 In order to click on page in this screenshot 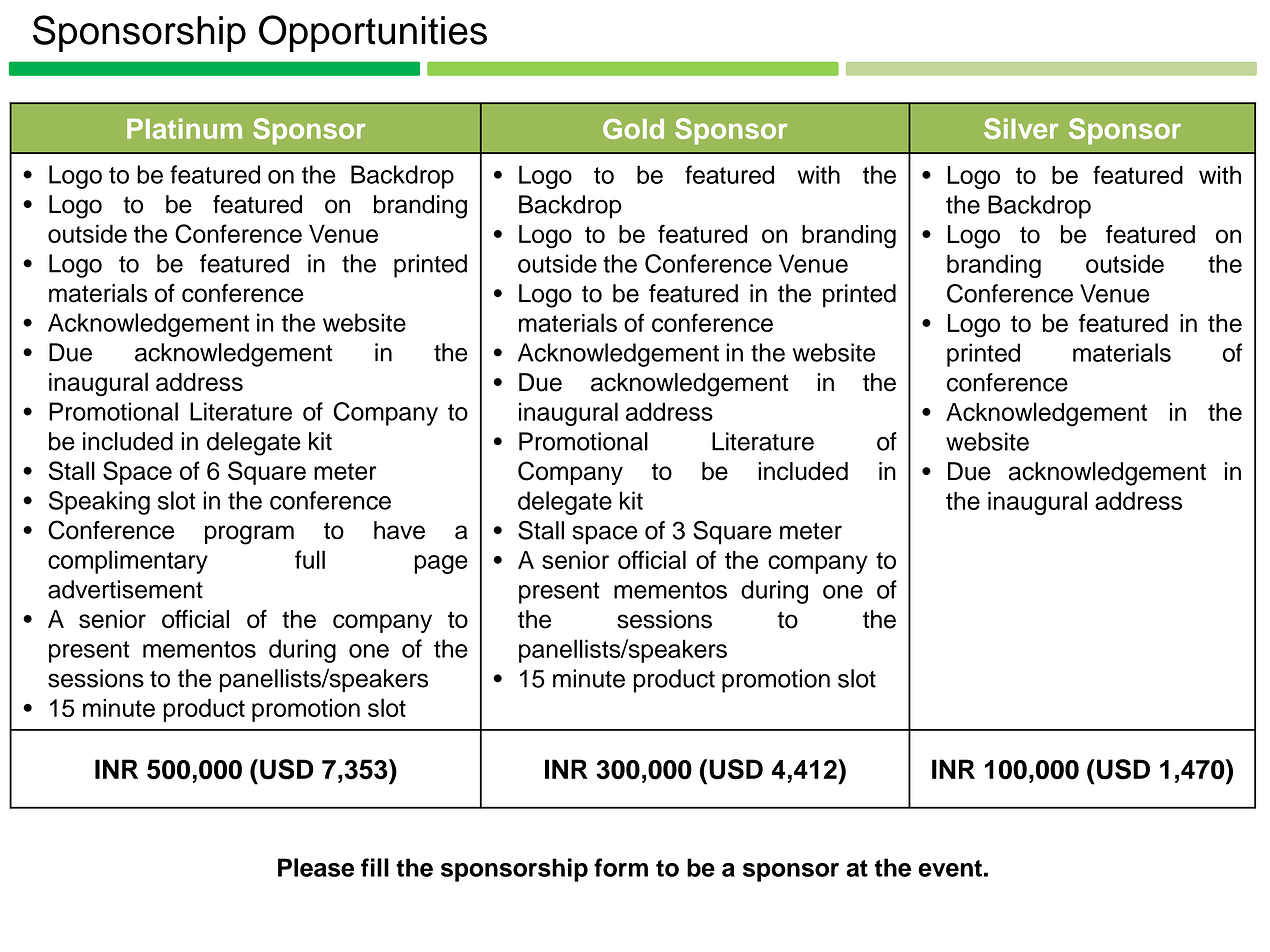, I will do `click(441, 564)`.
